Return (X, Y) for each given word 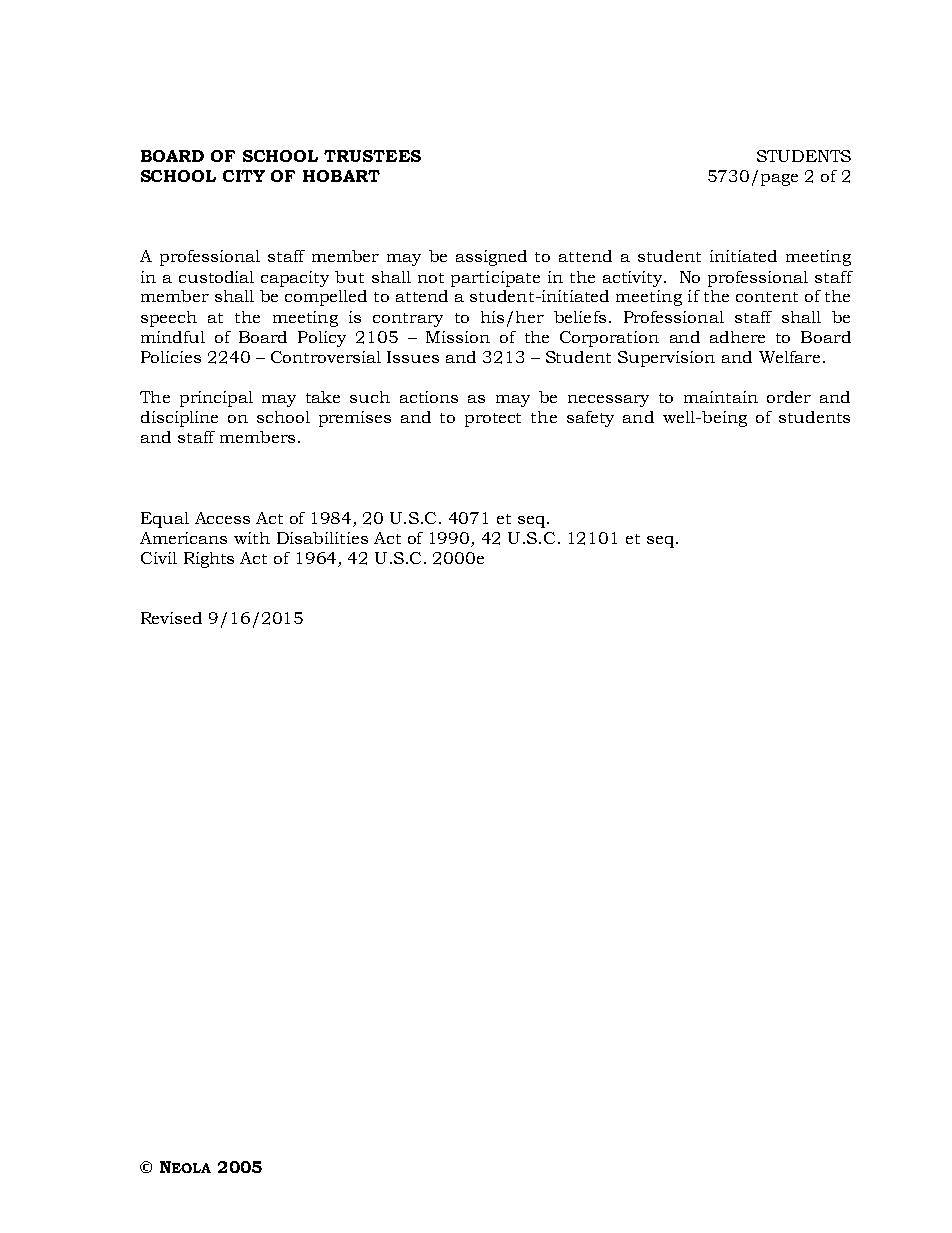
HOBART (341, 176)
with (252, 538)
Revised (171, 618)
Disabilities (322, 538)
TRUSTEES (372, 156)
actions (429, 397)
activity (634, 279)
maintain (721, 397)
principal (216, 399)
